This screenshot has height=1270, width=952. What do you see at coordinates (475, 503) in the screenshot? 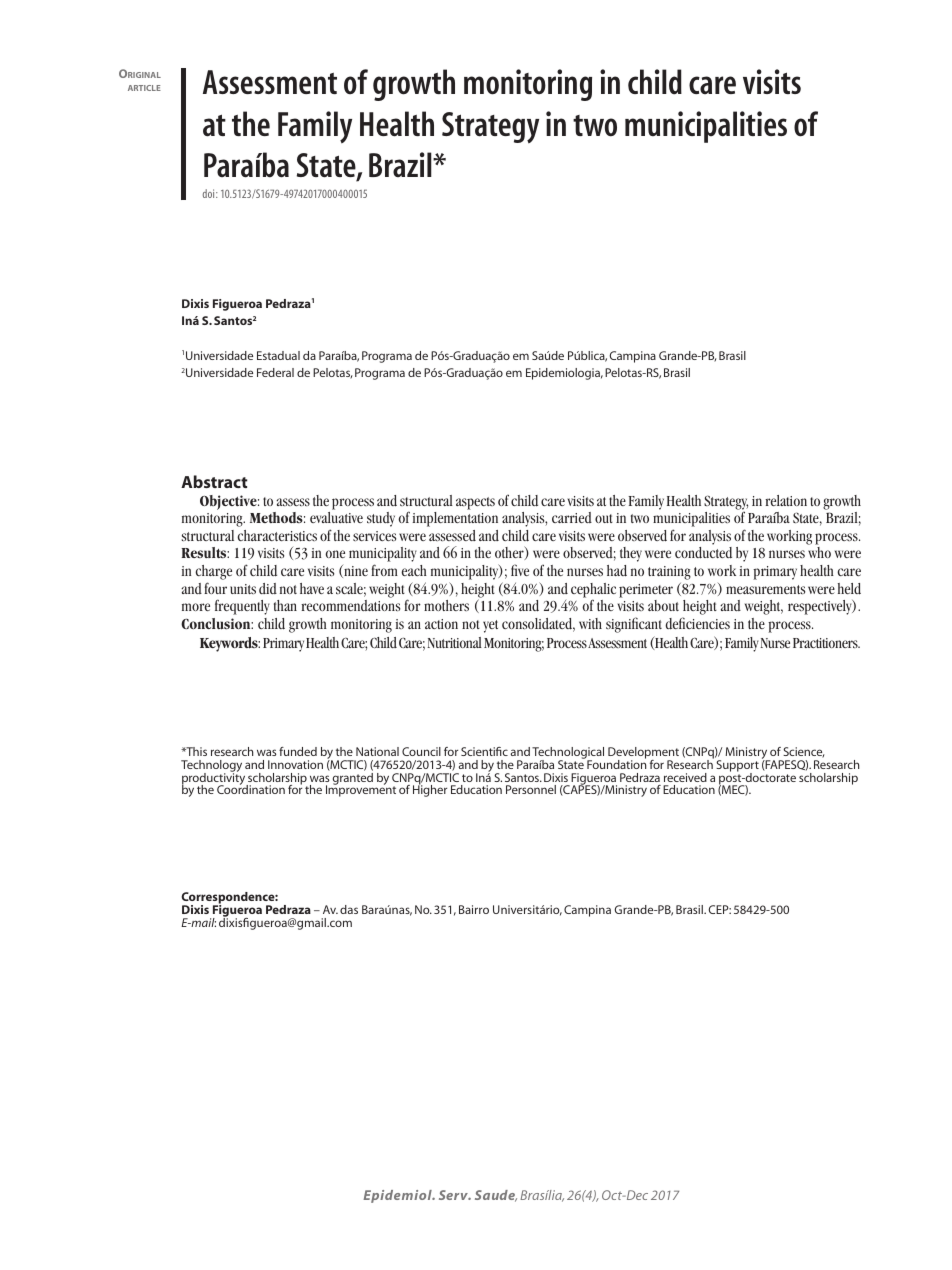
I see `aspects` at bounding box center [475, 503].
